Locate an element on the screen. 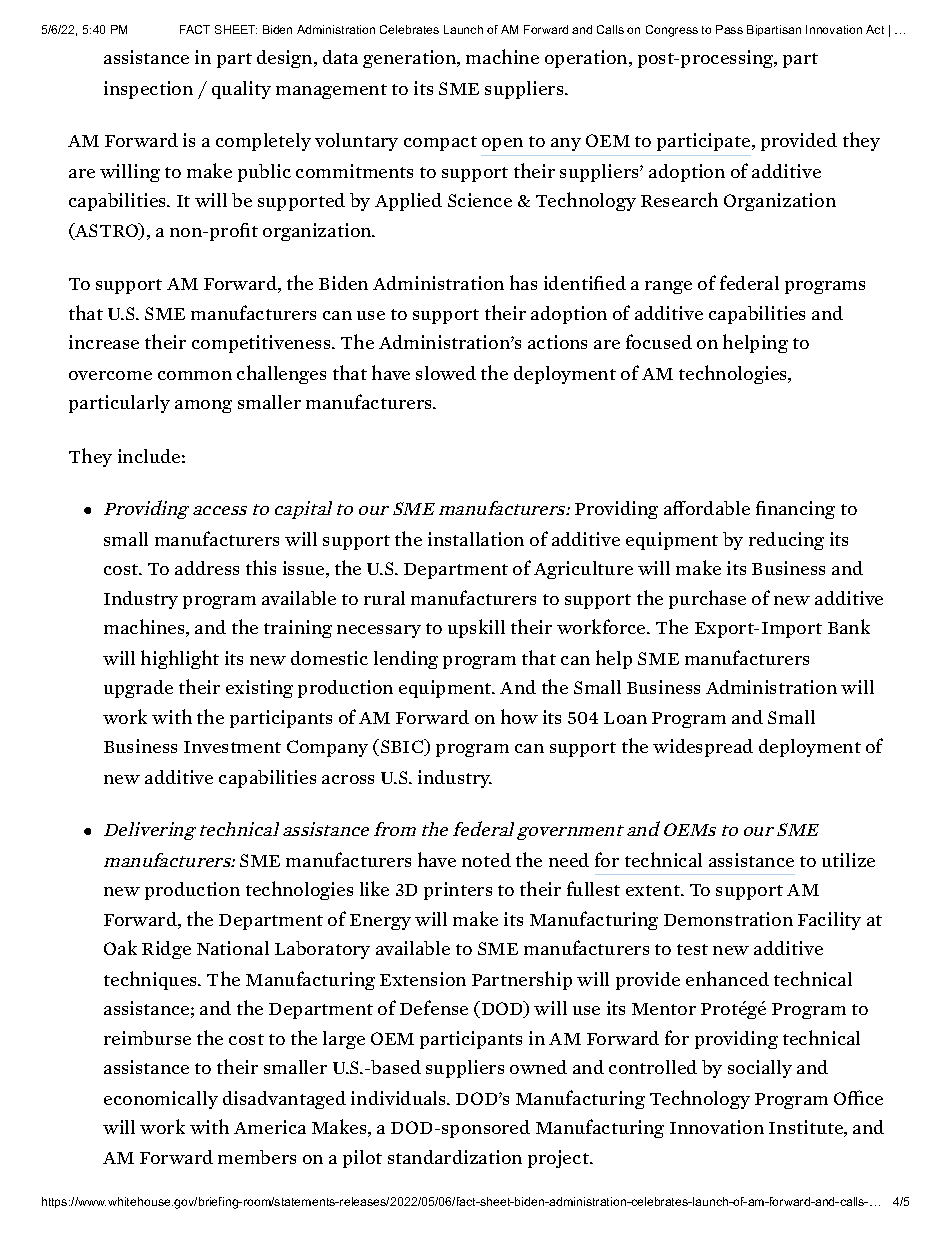 Image resolution: width=952 pixels, height=1233 pixels. socially is located at coordinates (760, 1069).
